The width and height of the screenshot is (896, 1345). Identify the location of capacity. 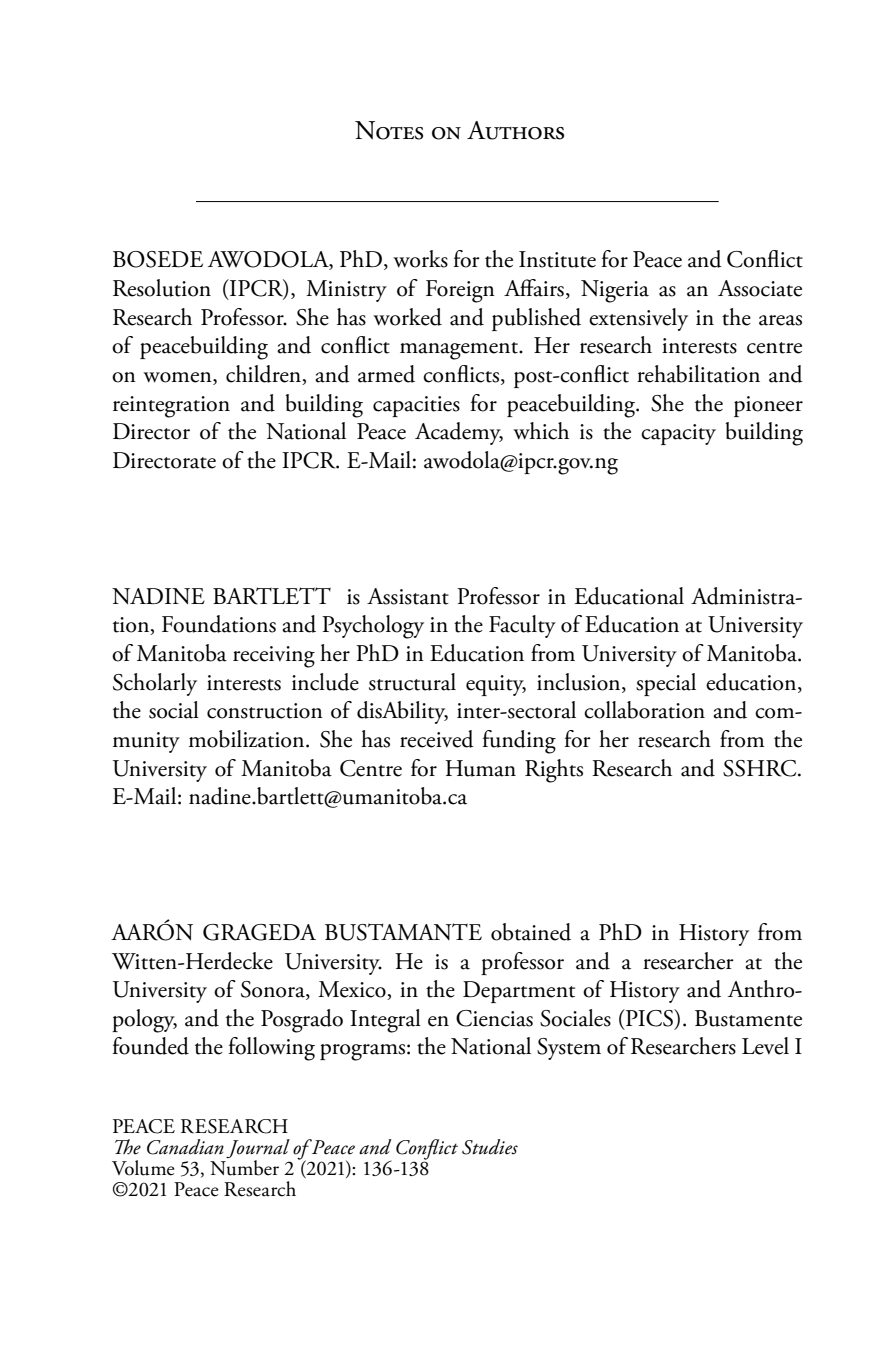
(678, 434).
